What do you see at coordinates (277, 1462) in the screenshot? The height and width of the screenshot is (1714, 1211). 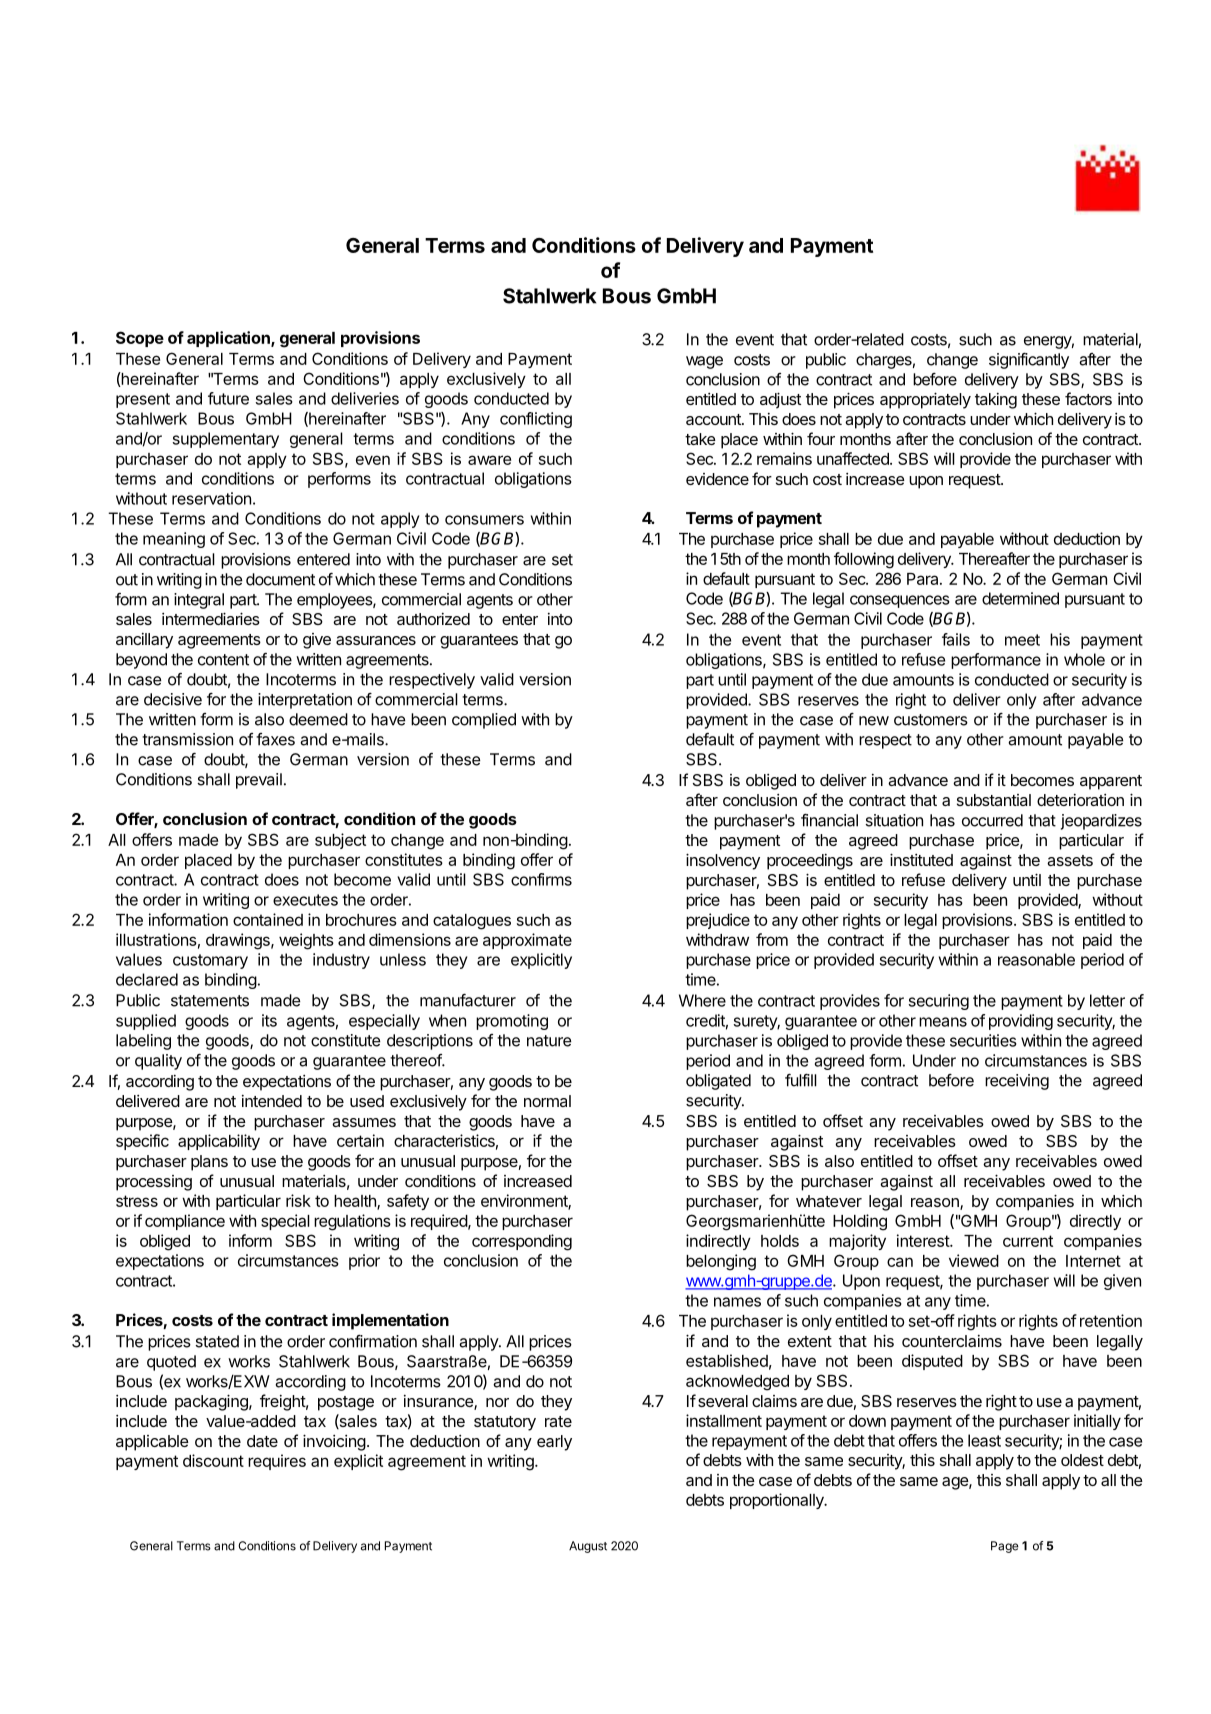 I see `requires` at bounding box center [277, 1462].
